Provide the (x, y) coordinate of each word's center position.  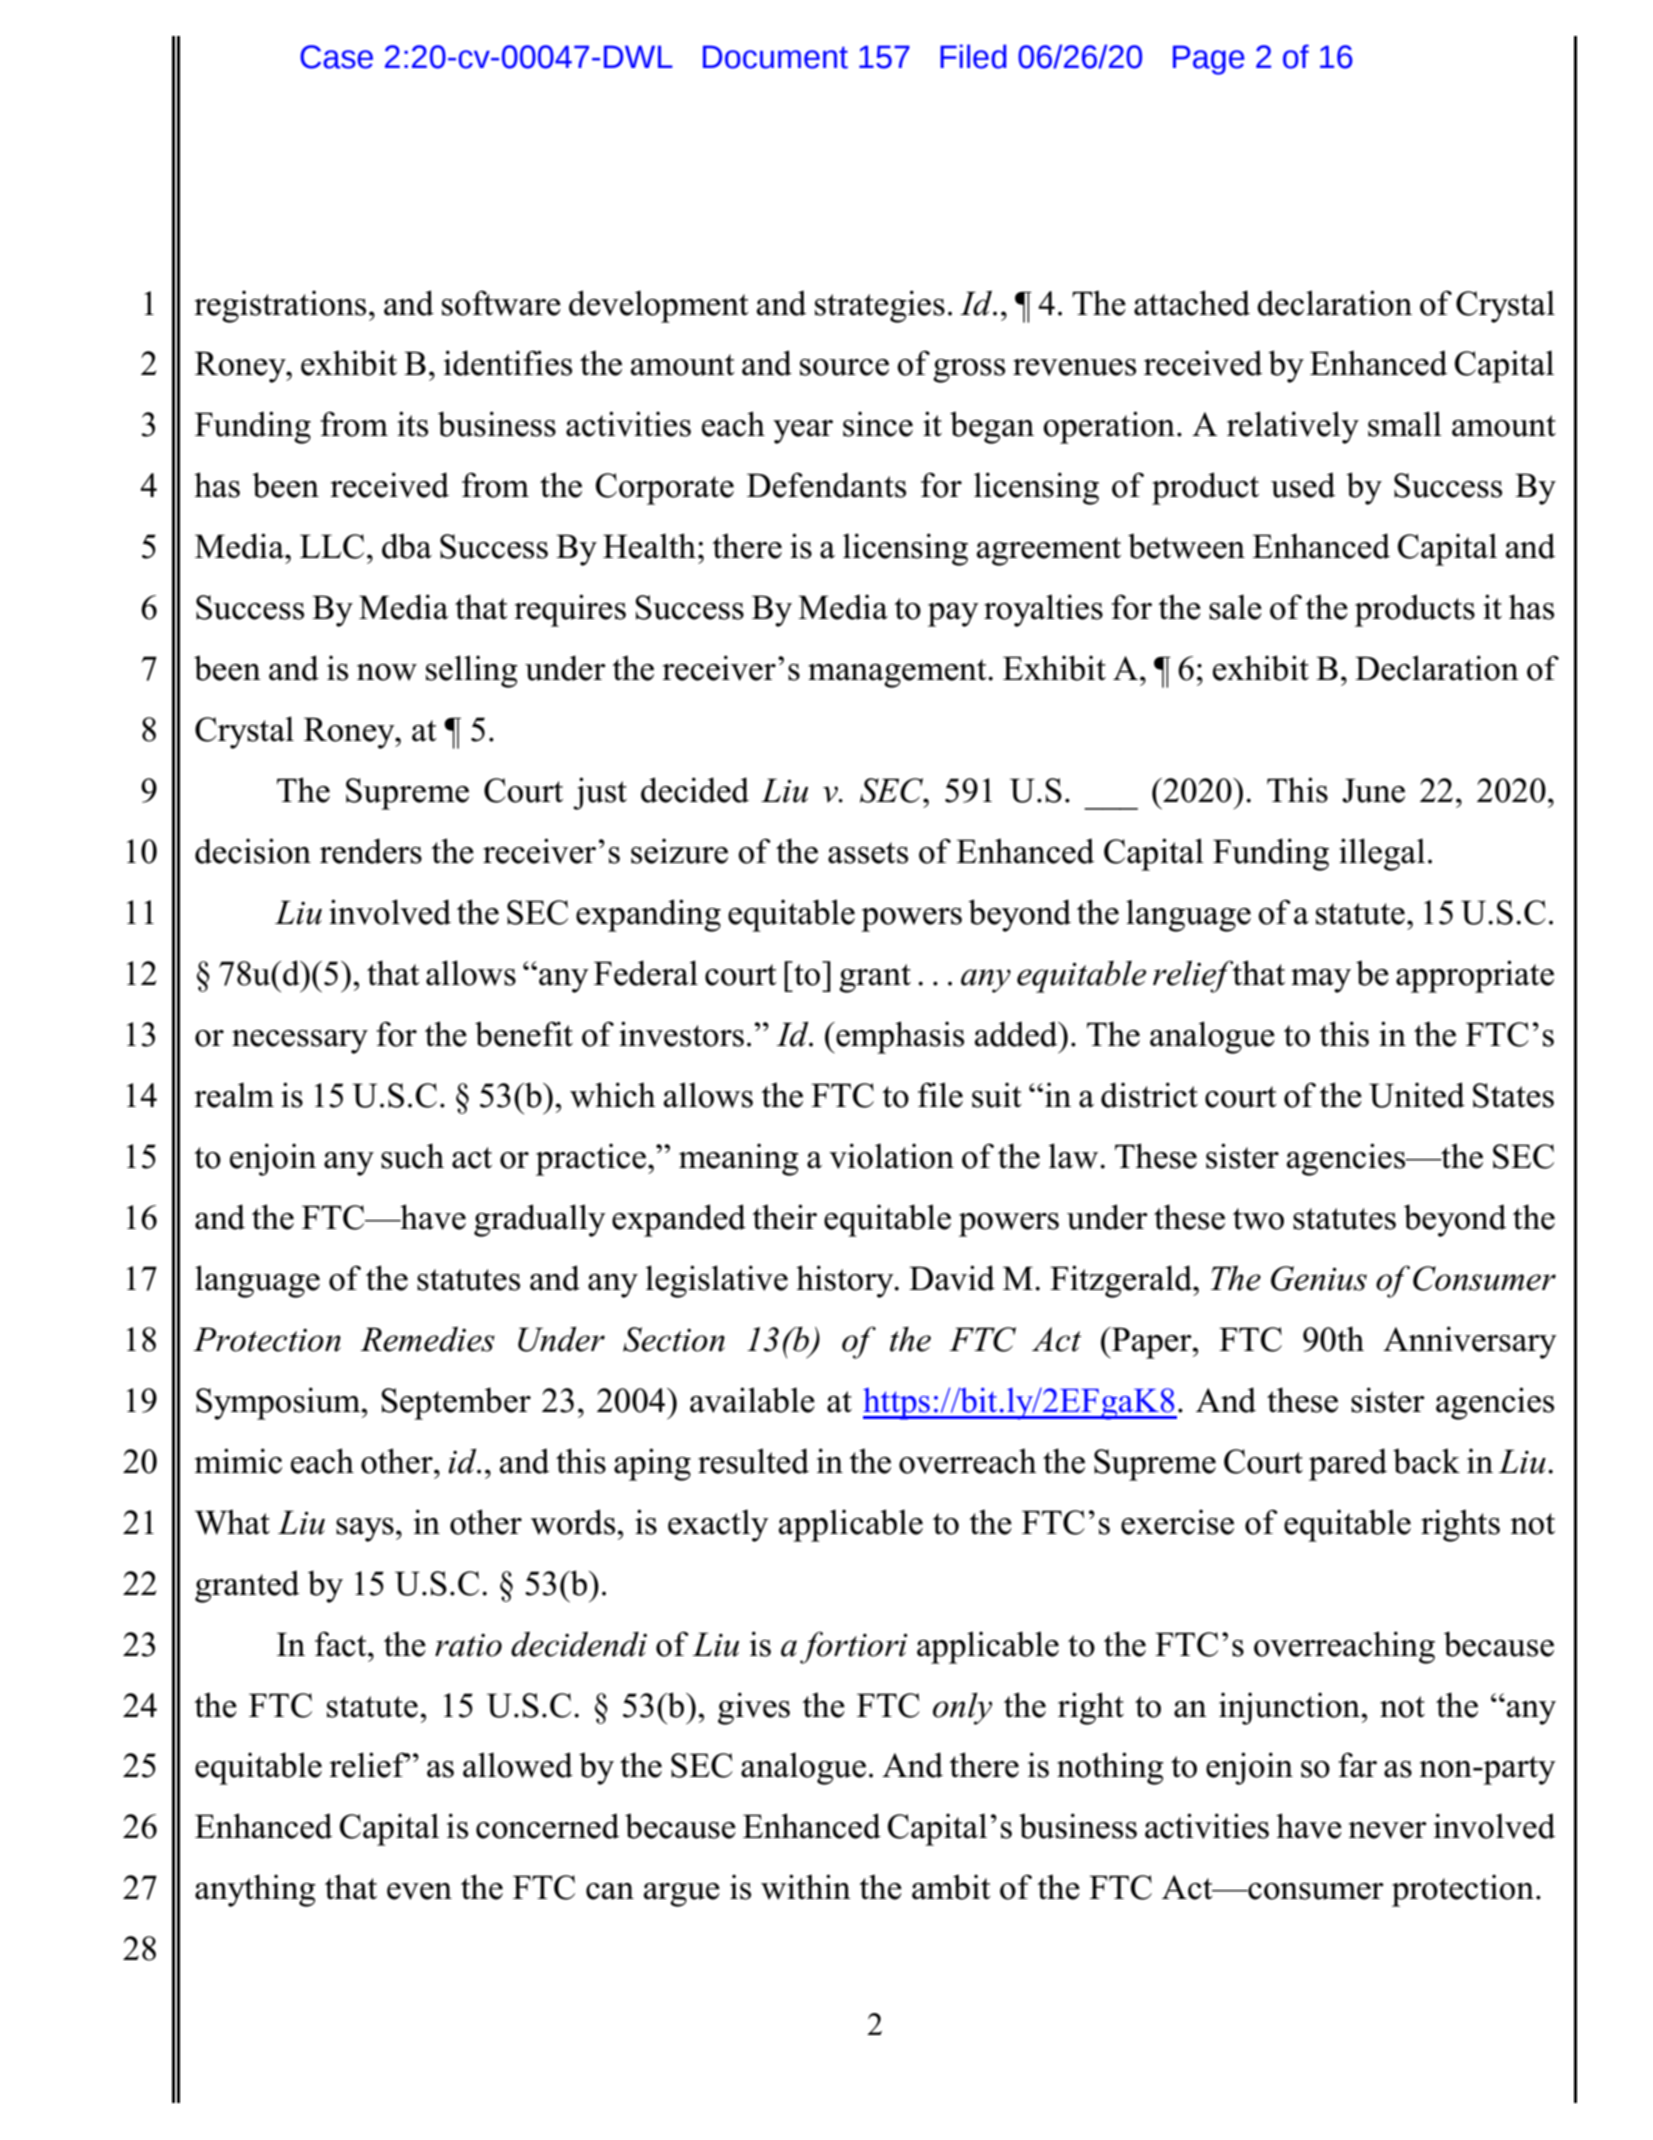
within (806, 1887)
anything (255, 1890)
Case (336, 57)
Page (1209, 60)
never (1388, 1830)
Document (775, 57)
